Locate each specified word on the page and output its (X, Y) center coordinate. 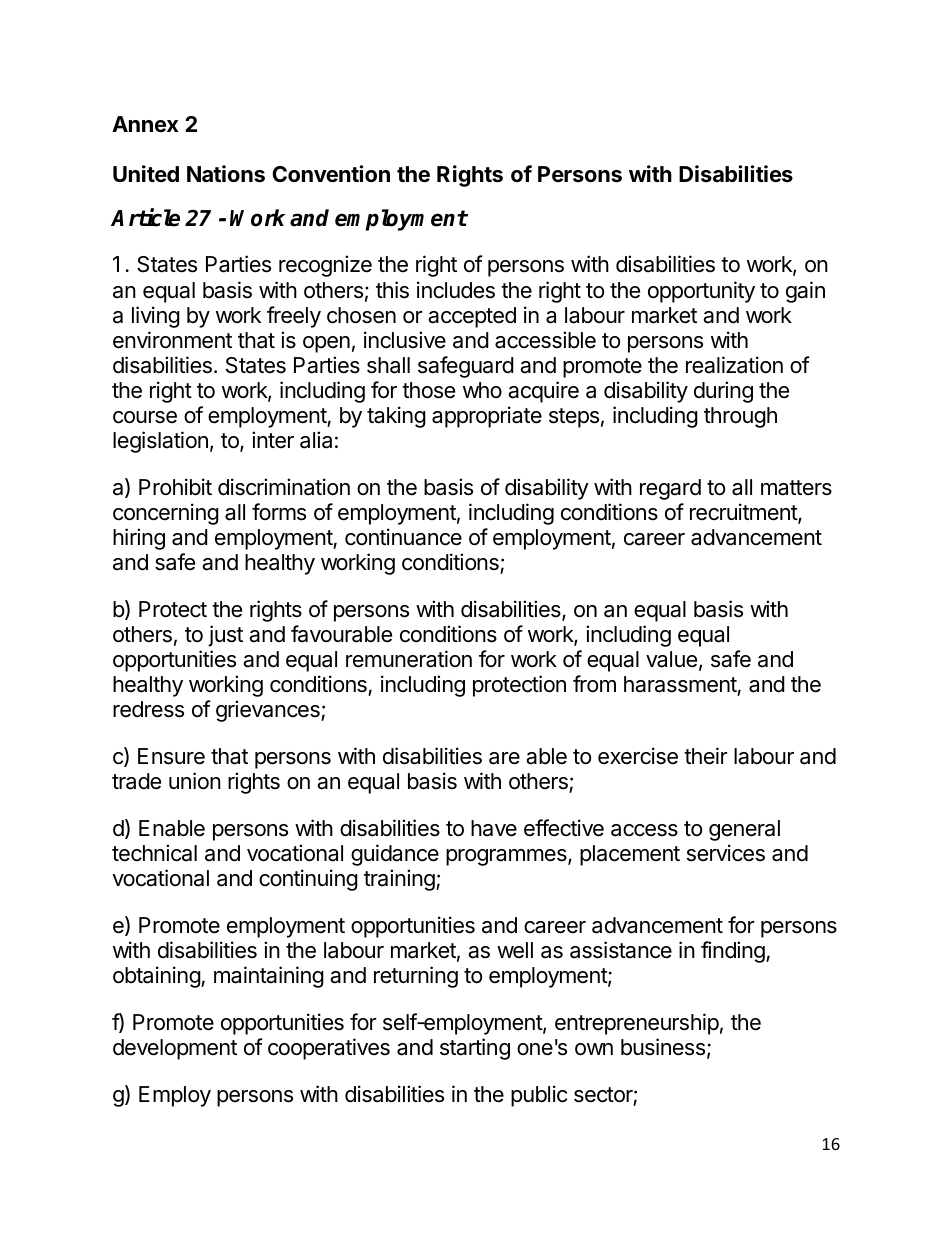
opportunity (701, 292)
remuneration (409, 659)
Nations (226, 174)
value (671, 659)
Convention (331, 174)
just (225, 636)
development (175, 1049)
